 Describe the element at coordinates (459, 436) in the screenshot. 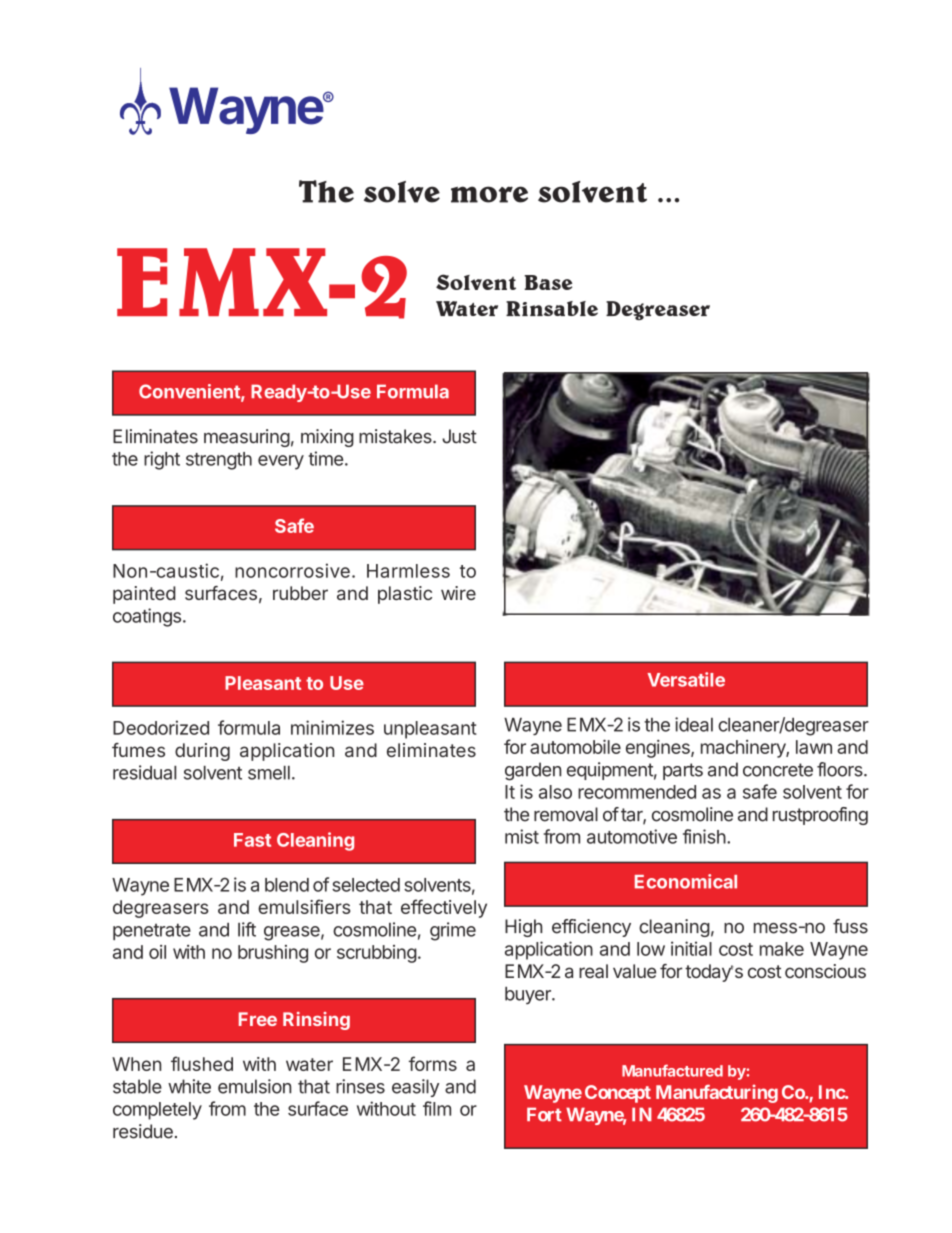

I see `Just` at that location.
